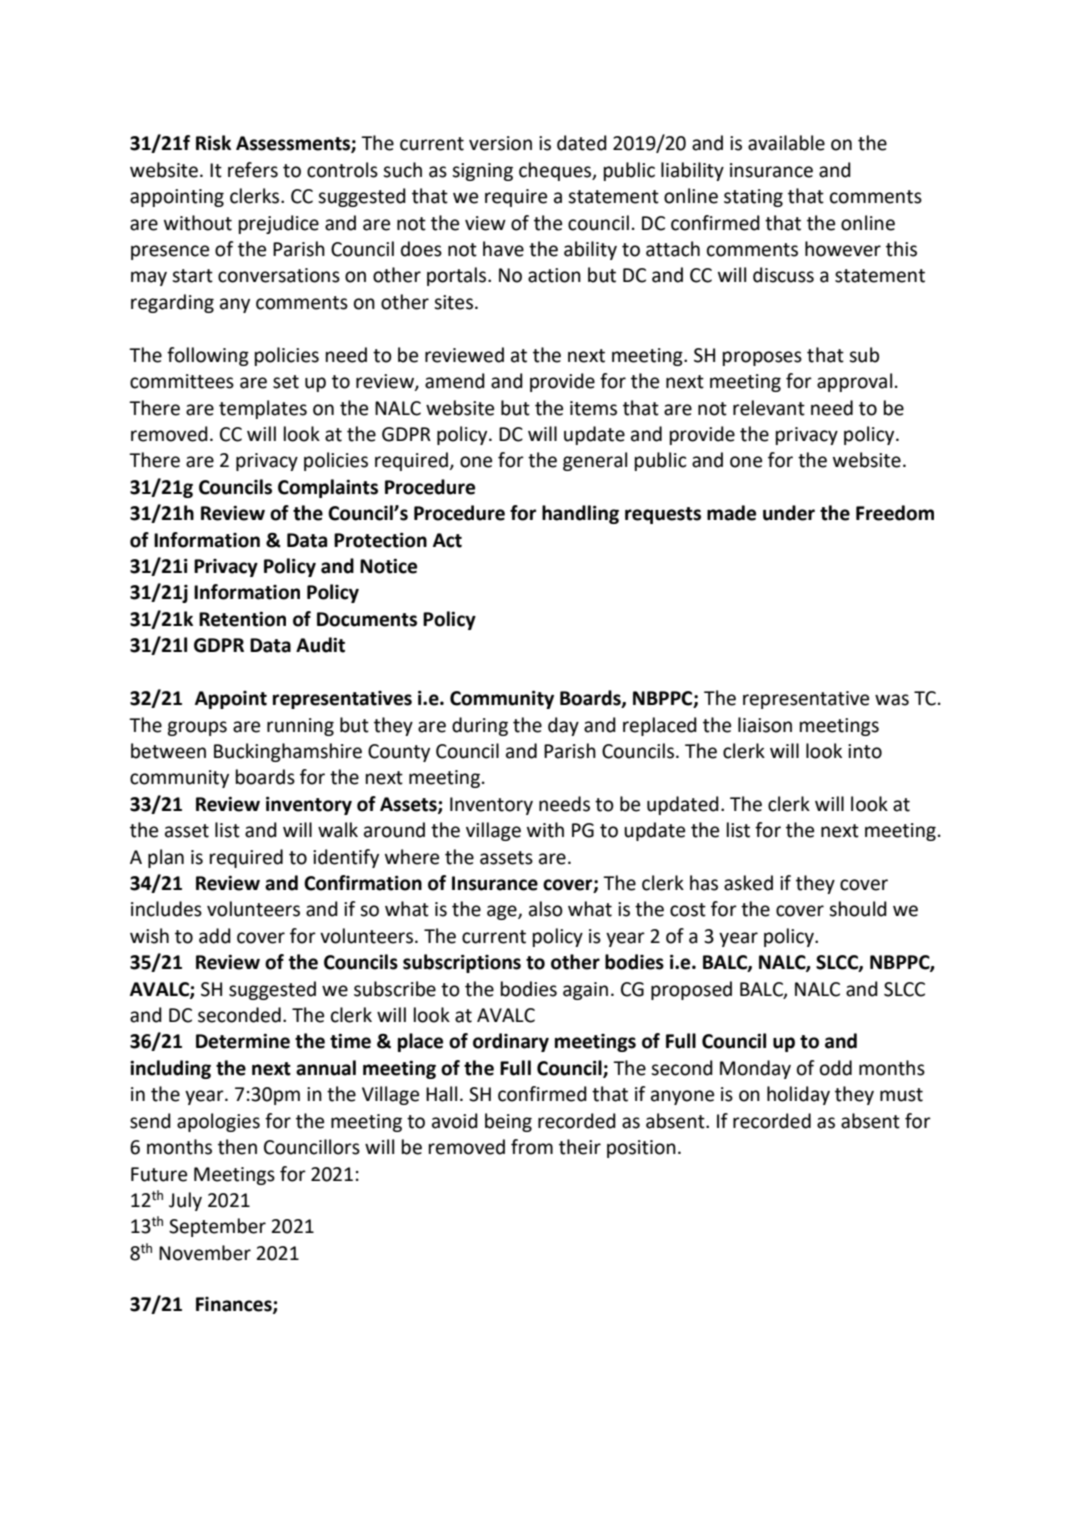  I want to click on during, so click(480, 726).
